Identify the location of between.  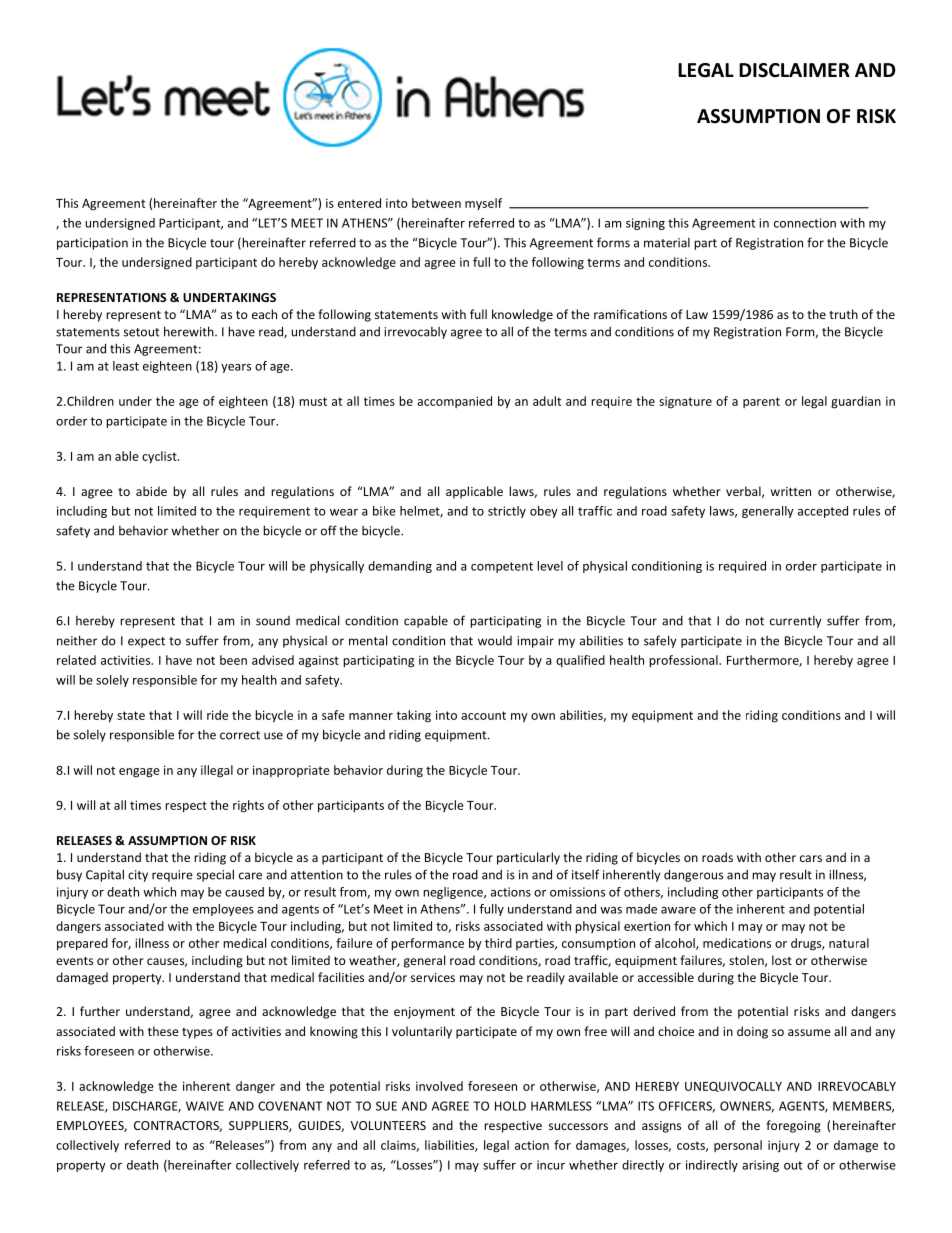
(436, 203).
